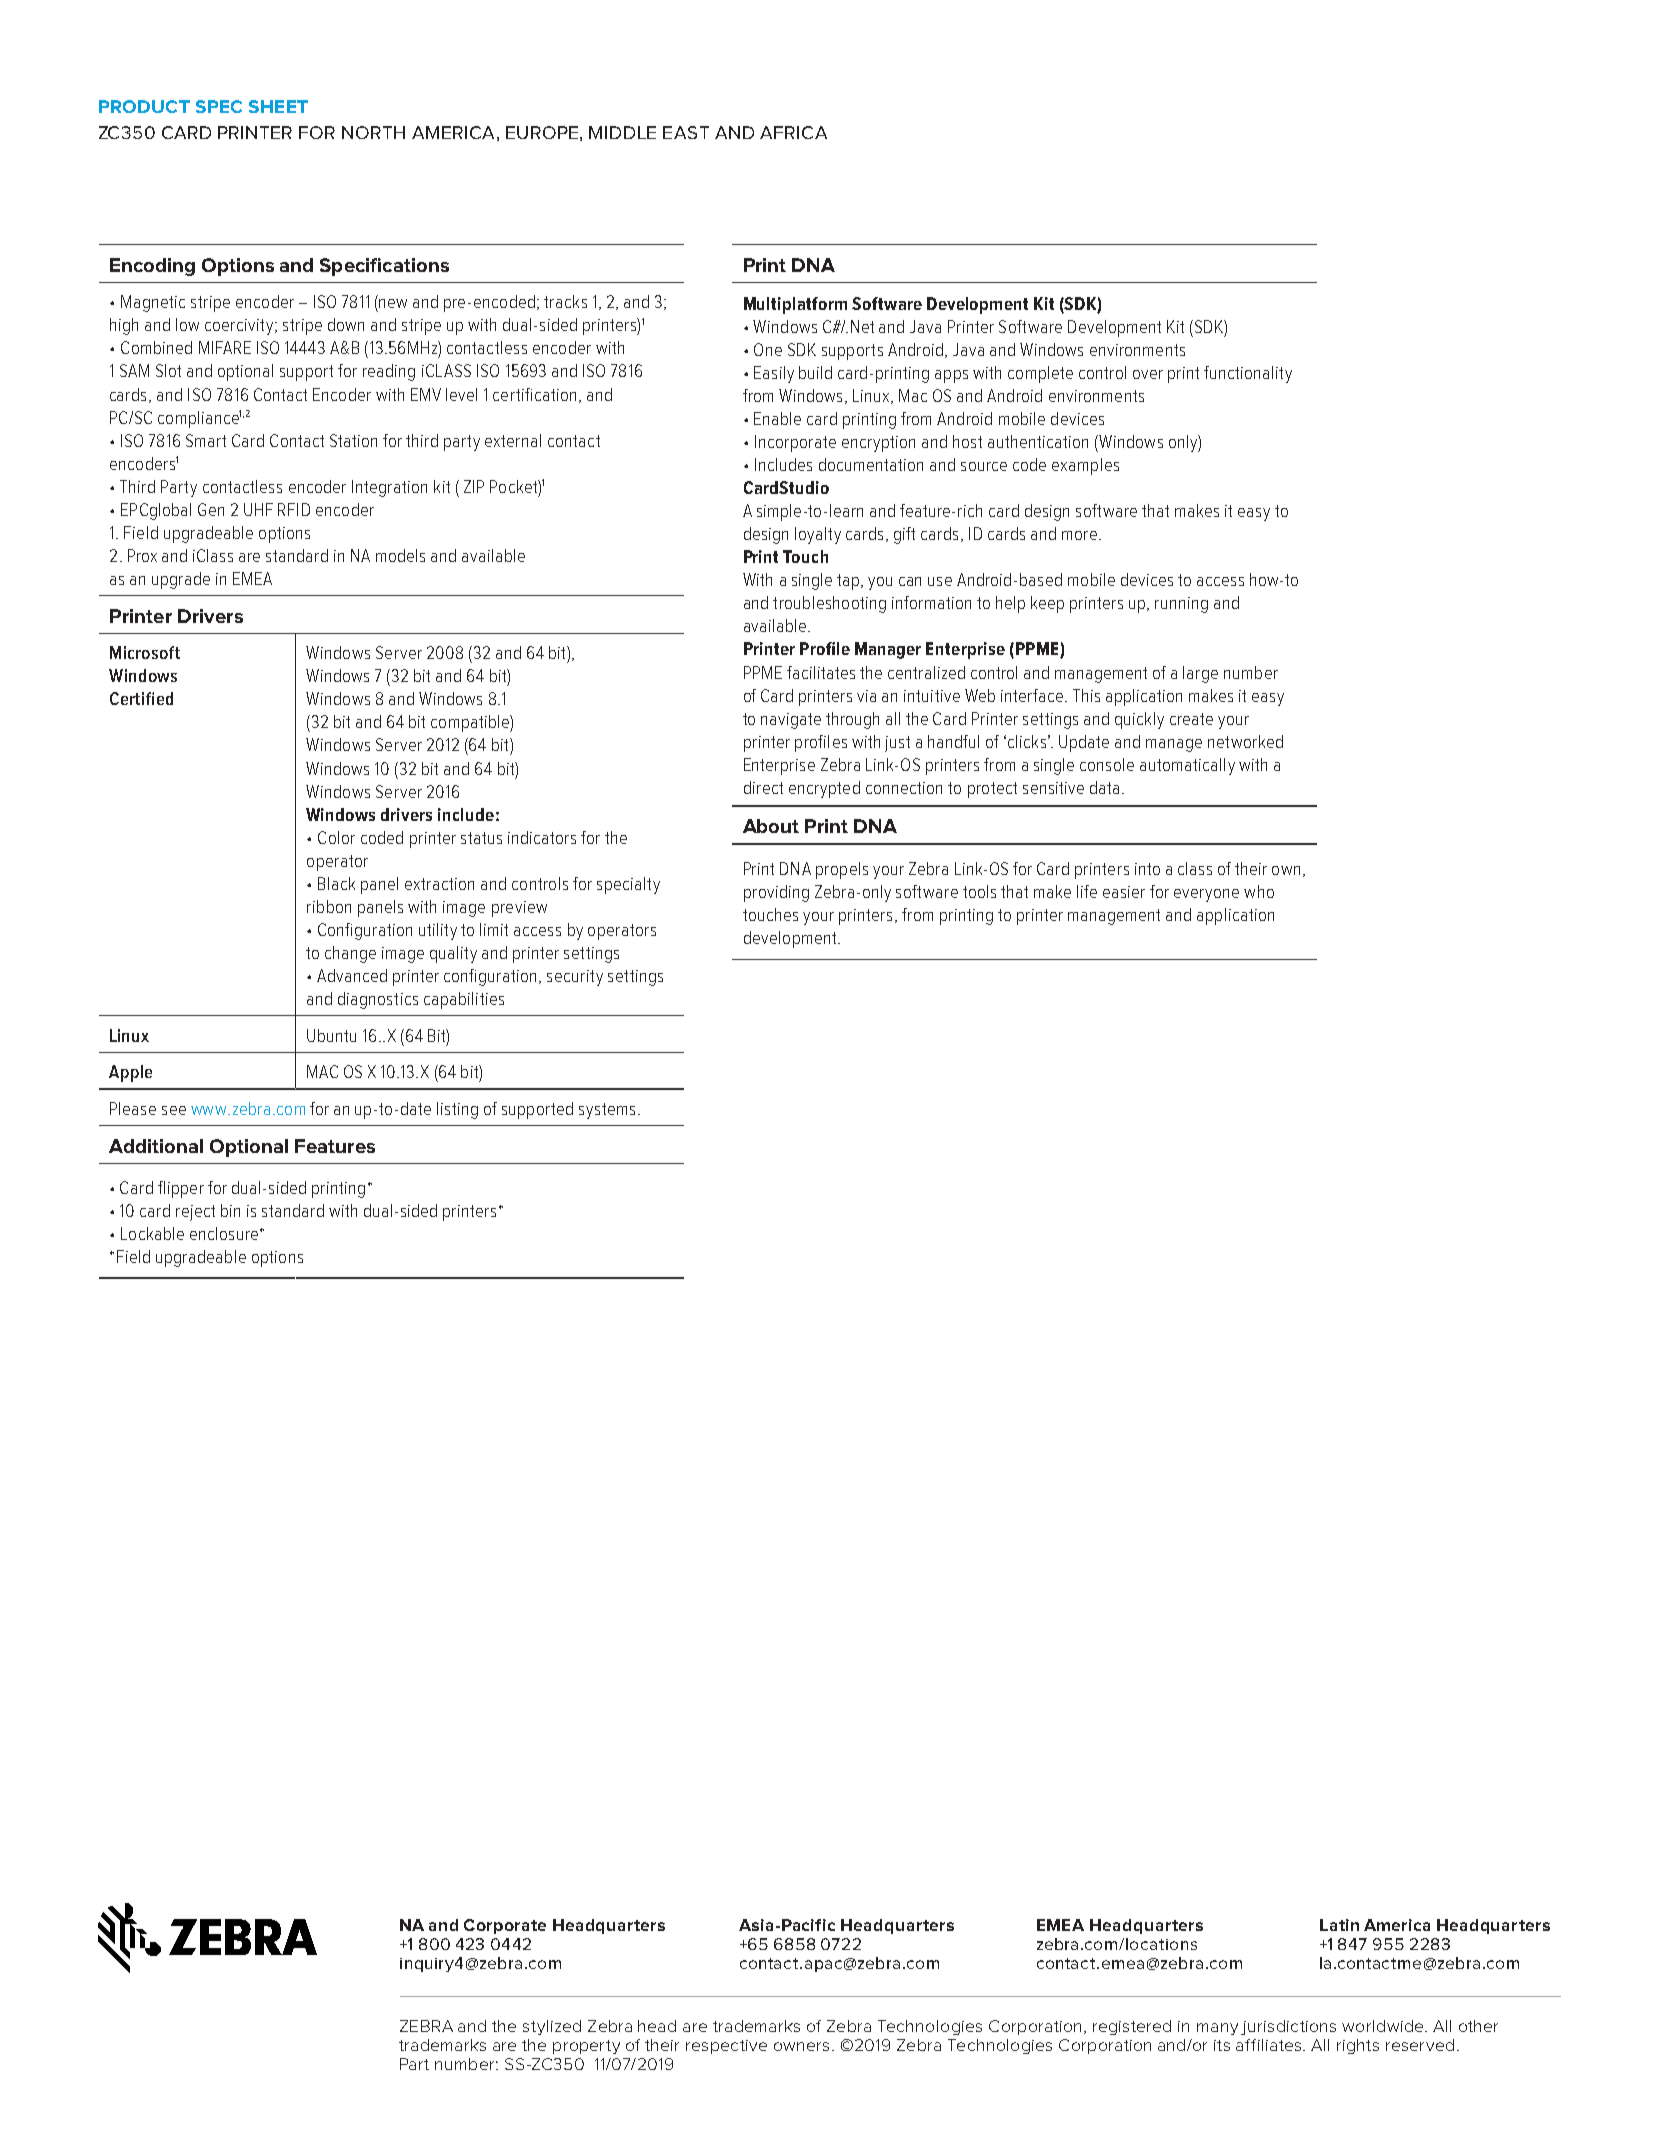  Describe the element at coordinates (803, 2046) in the page. I see `owners` at that location.
